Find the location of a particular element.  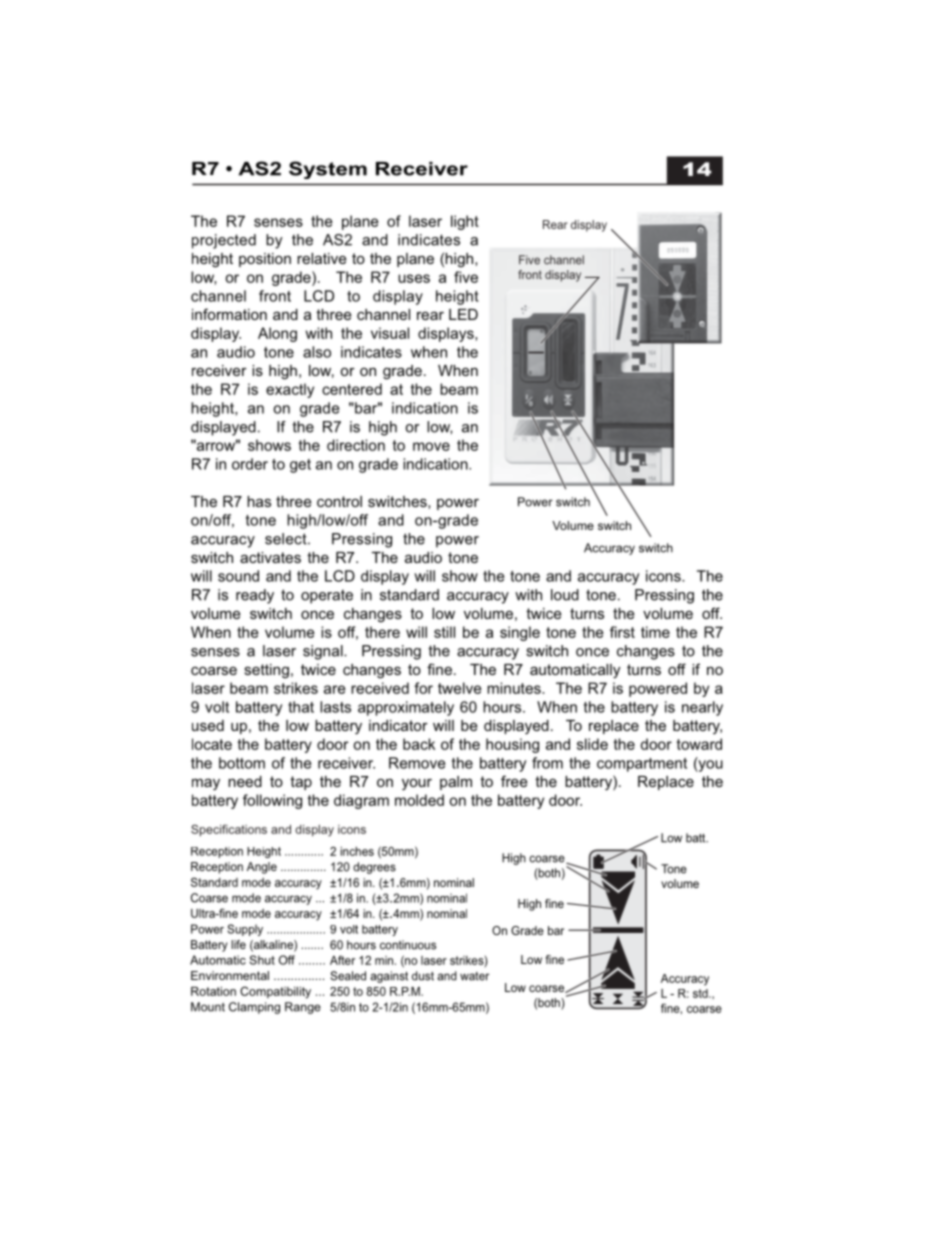

loud is located at coordinates (565, 595).
